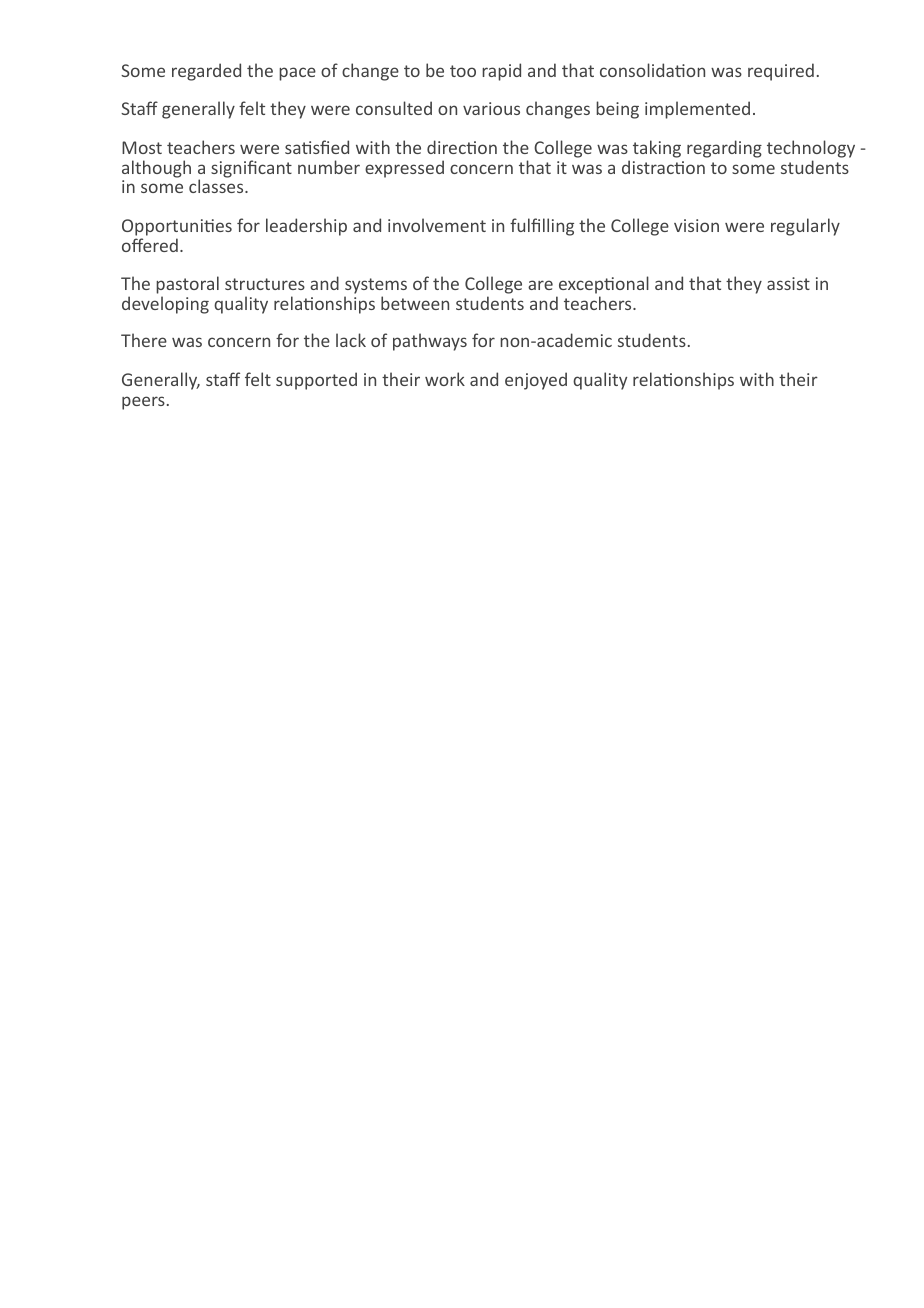  What do you see at coordinates (206, 72) in the image?
I see `regarded` at bounding box center [206, 72].
